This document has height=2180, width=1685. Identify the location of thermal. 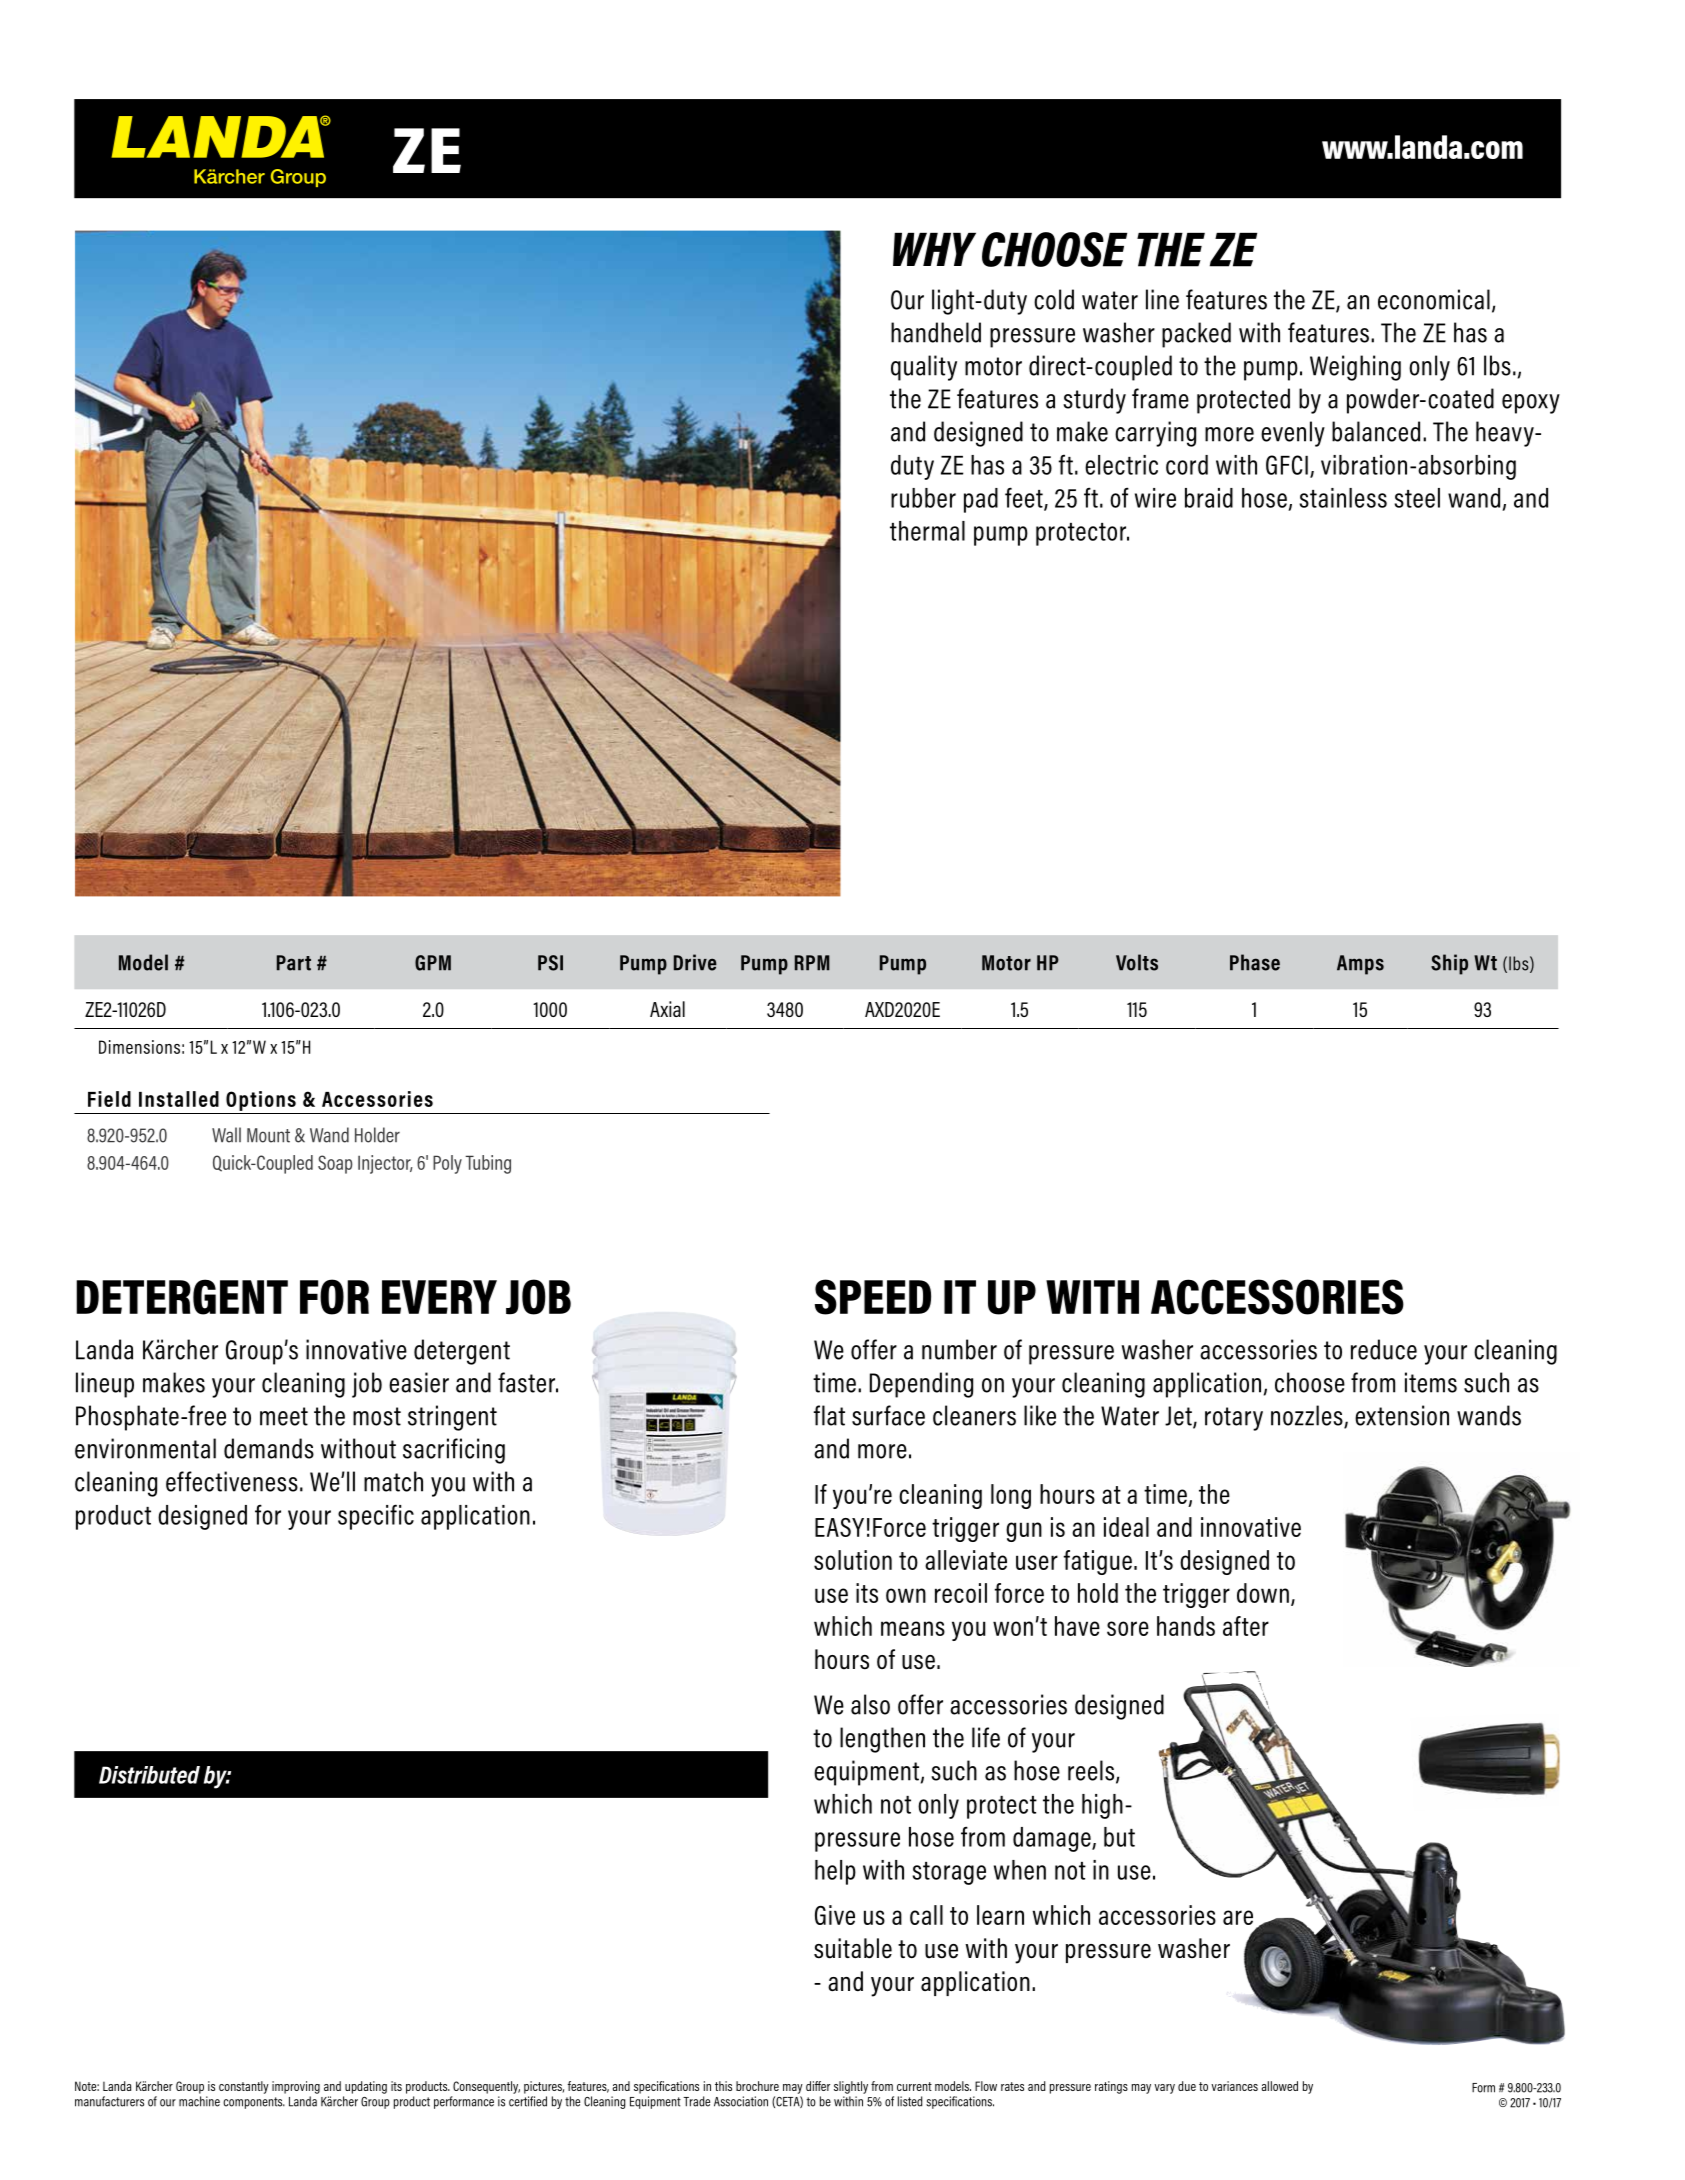
(927, 531).
